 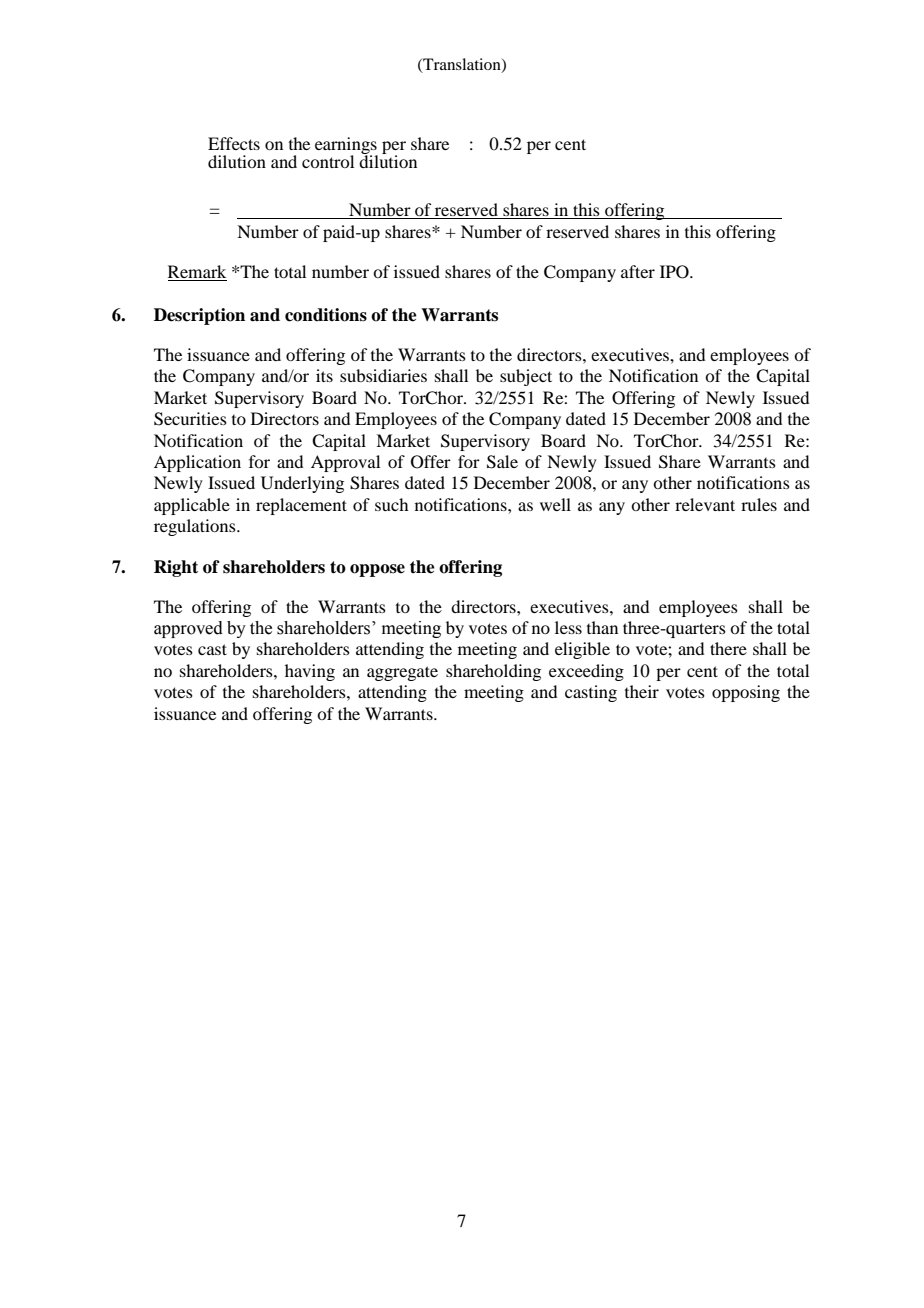 I want to click on aggregate, so click(x=402, y=673).
